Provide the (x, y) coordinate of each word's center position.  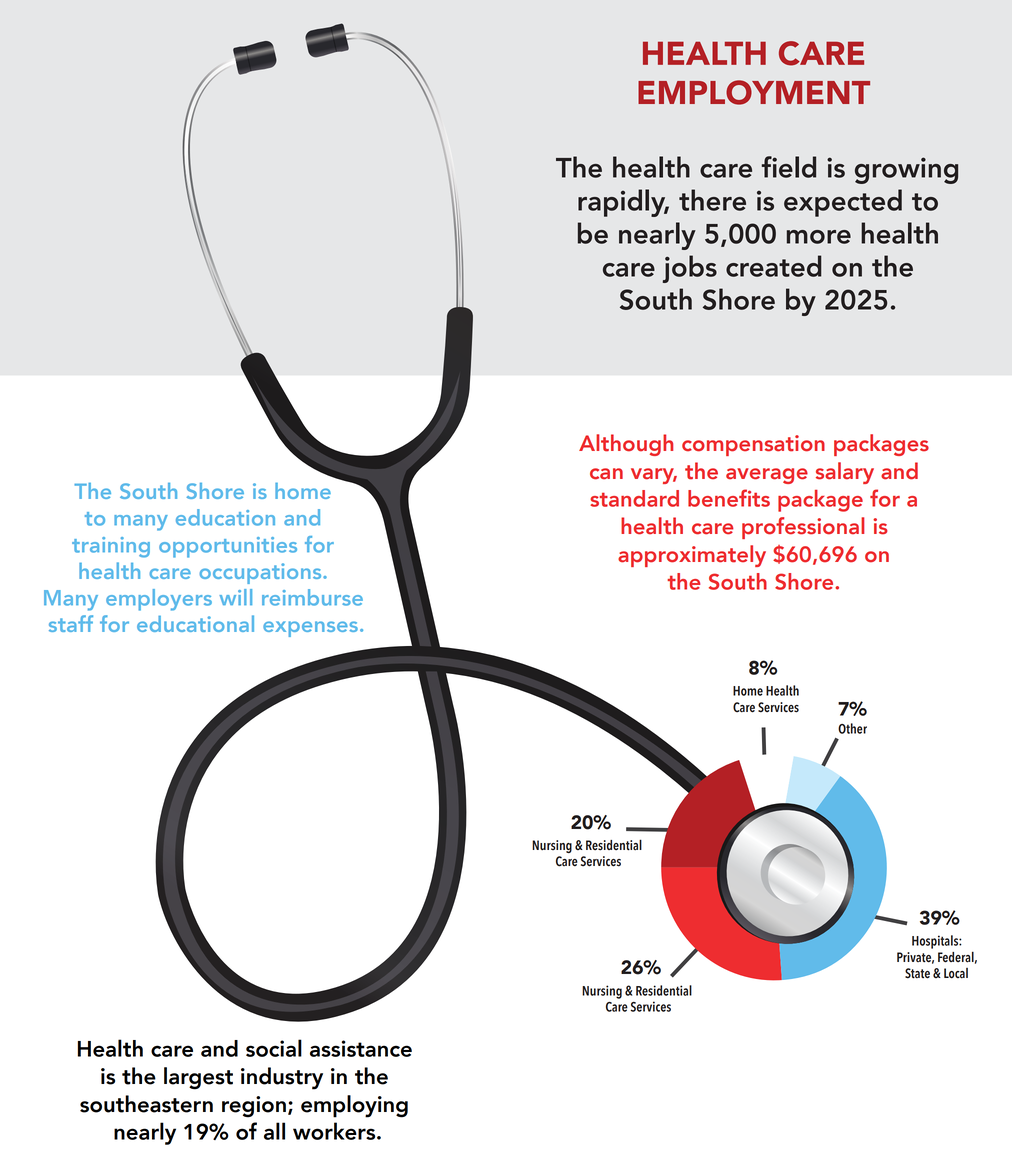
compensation (753, 445)
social (274, 1048)
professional (803, 528)
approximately (692, 556)
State (917, 973)
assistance (361, 1048)
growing (906, 170)
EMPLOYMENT (754, 92)
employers (159, 600)
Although (626, 445)
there (712, 200)
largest (198, 1078)
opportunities (228, 547)
